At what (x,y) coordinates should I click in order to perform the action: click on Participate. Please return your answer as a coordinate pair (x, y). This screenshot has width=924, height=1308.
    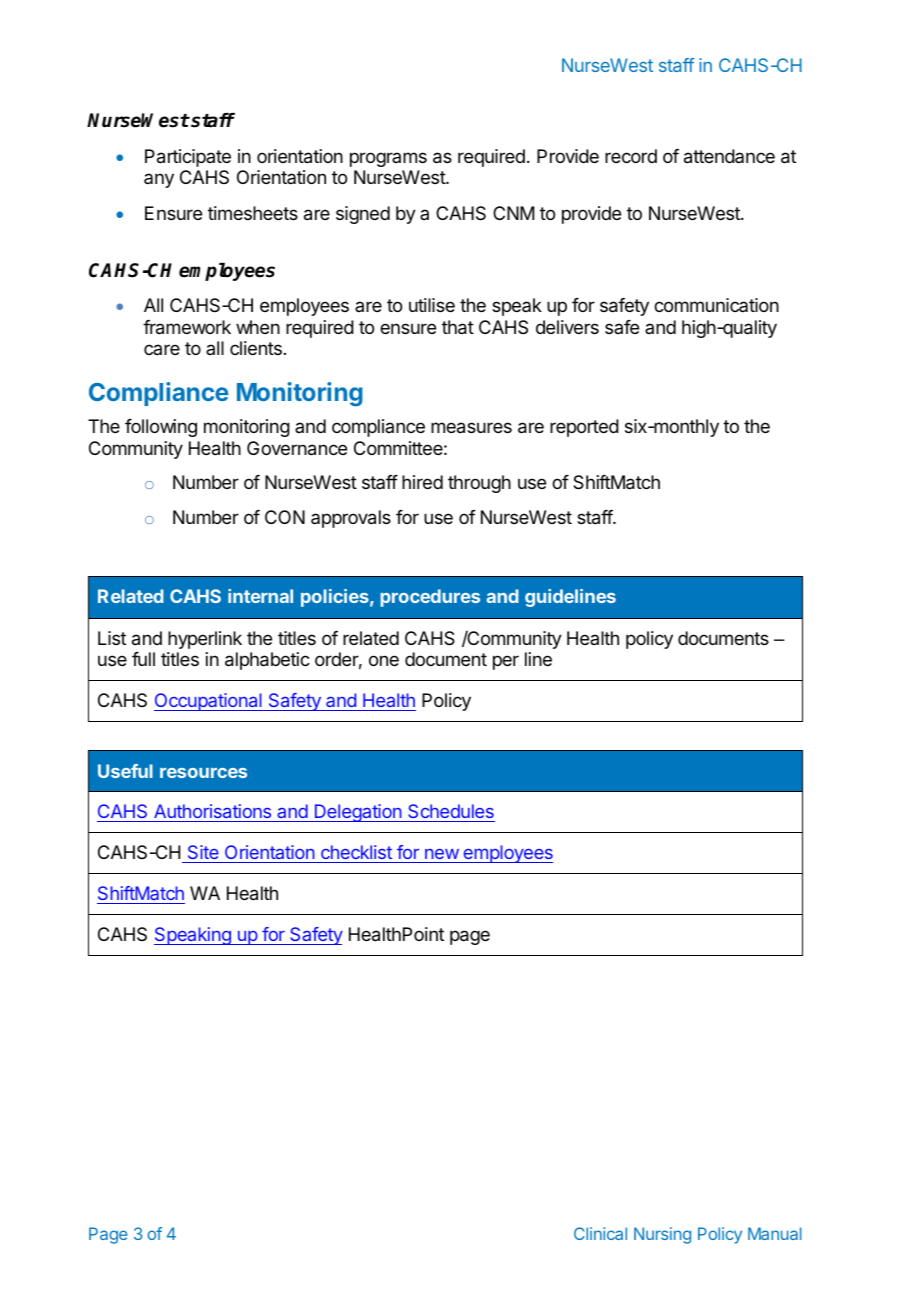
    Looking at the image, I should click on (188, 158).
